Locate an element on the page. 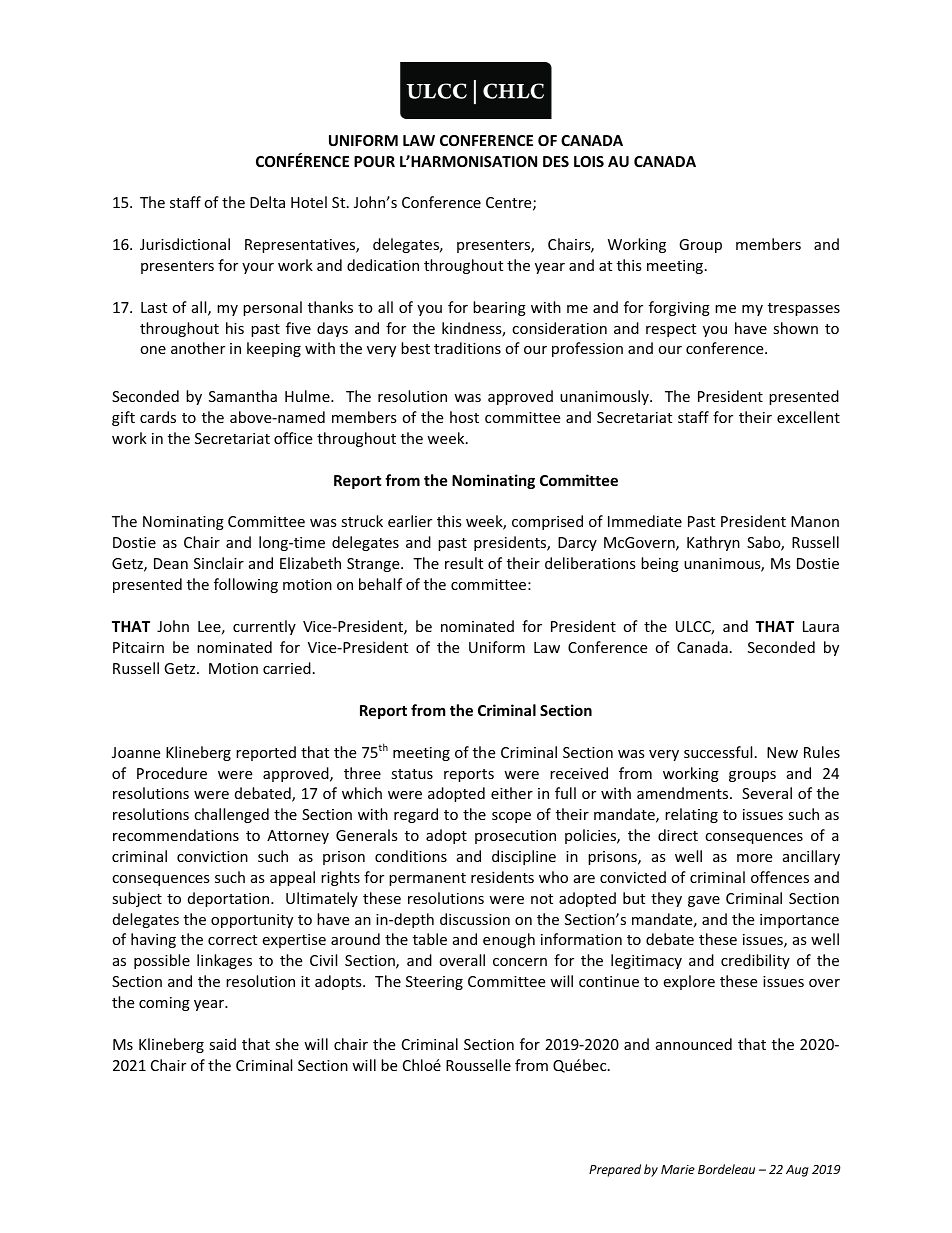  Pitcairn is located at coordinates (138, 647).
